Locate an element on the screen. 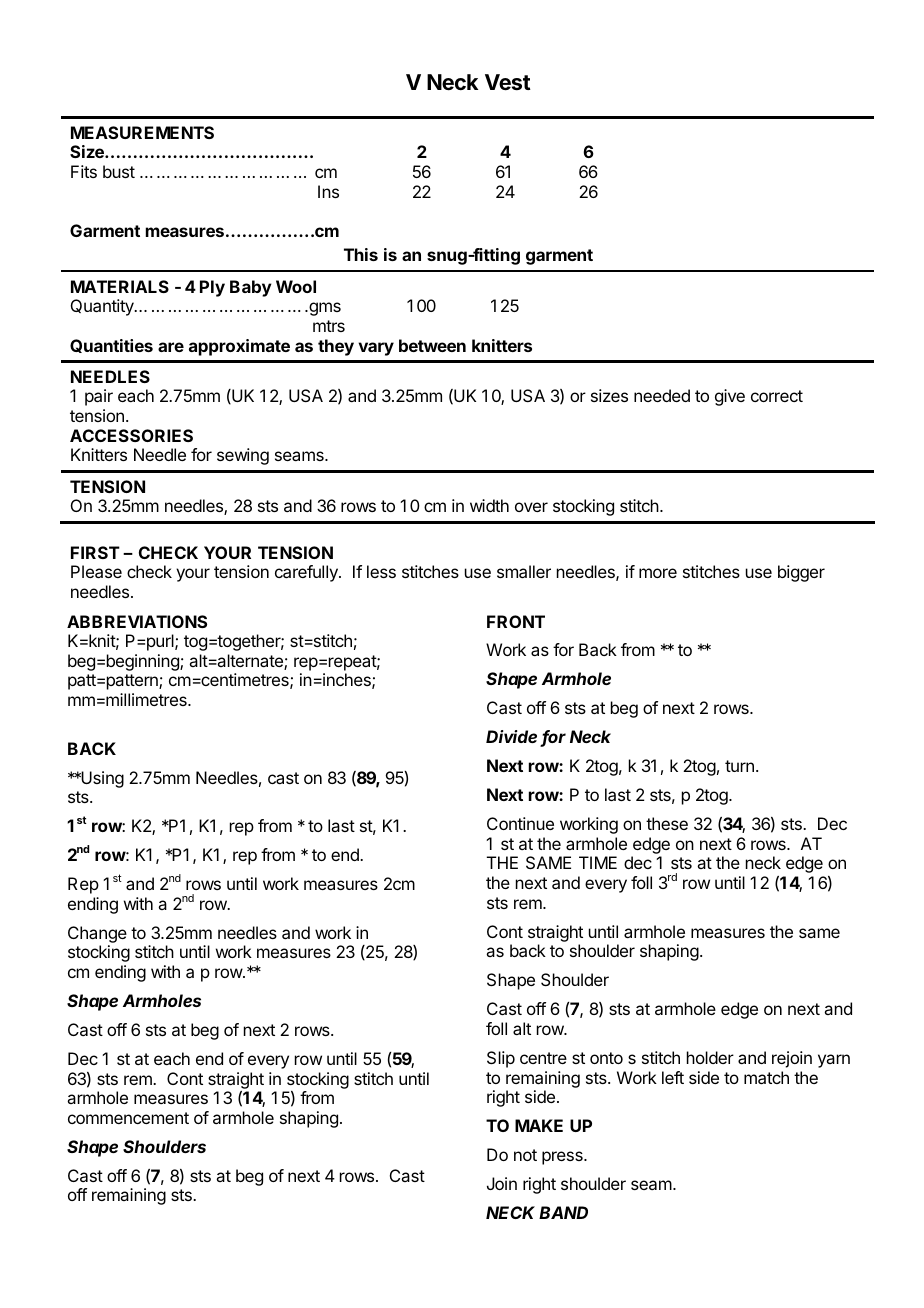 This screenshot has height=1308, width=924. correct is located at coordinates (777, 396).
